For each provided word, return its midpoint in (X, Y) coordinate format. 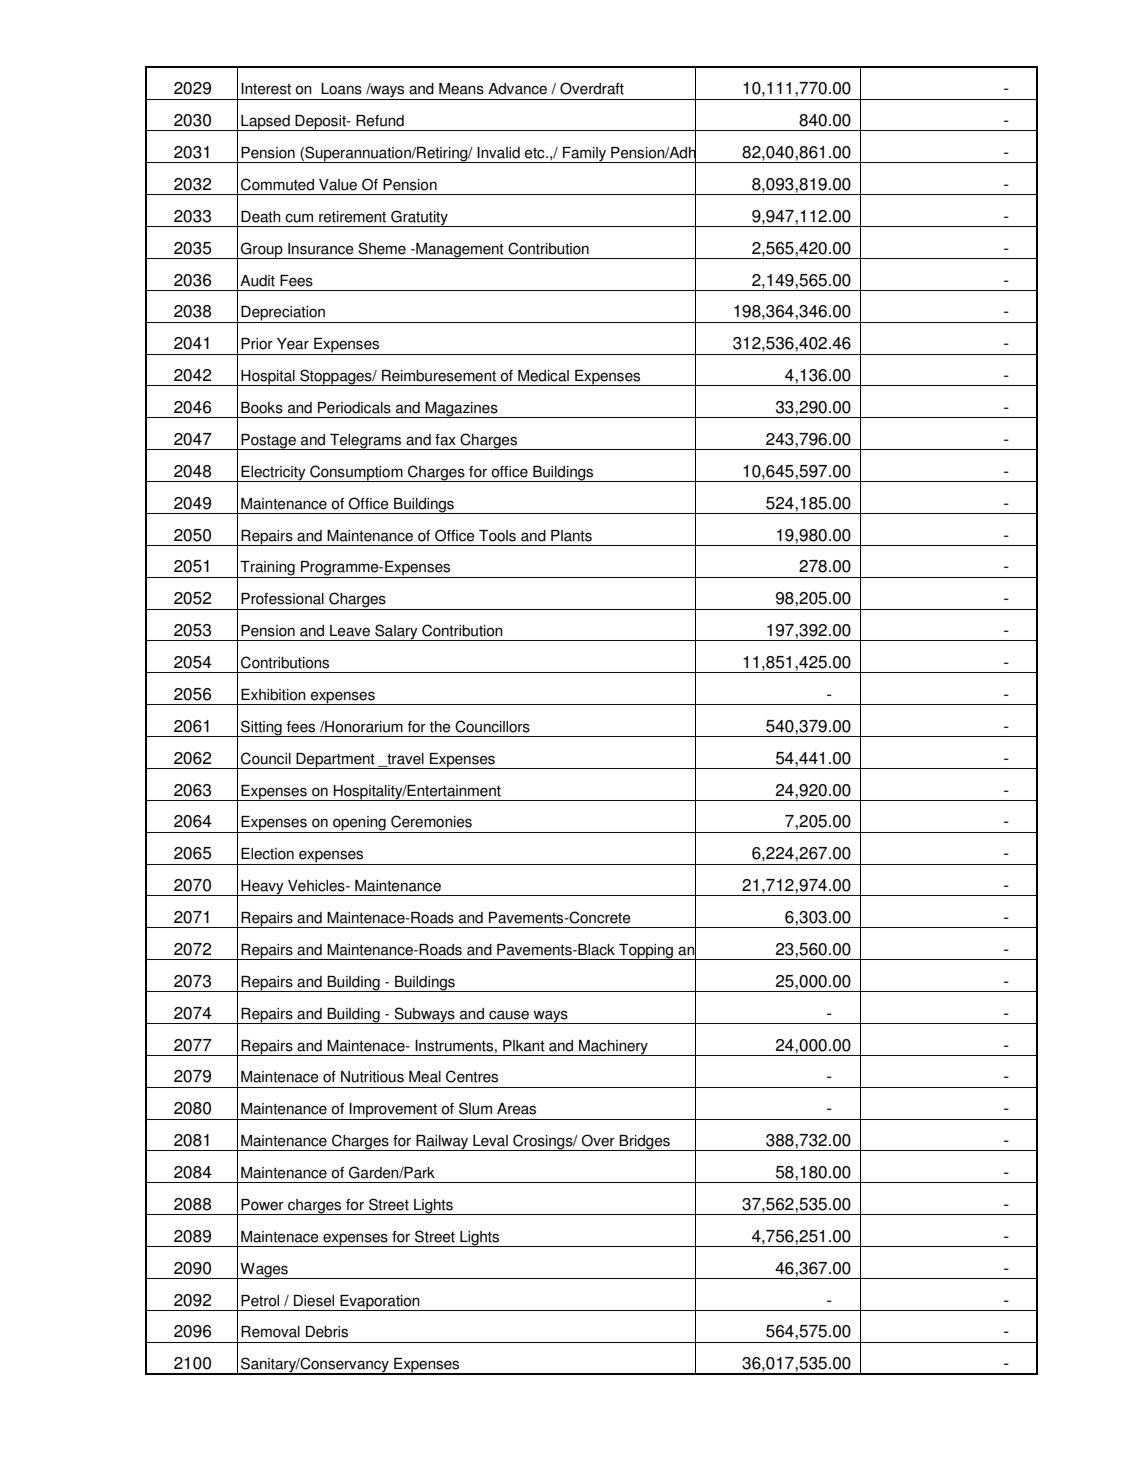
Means (461, 89)
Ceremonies (431, 821)
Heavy (262, 888)
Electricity (274, 474)
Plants (571, 536)
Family (585, 155)
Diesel (314, 1301)
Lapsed (265, 123)
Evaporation (380, 1303)
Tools (497, 536)
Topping (646, 952)
